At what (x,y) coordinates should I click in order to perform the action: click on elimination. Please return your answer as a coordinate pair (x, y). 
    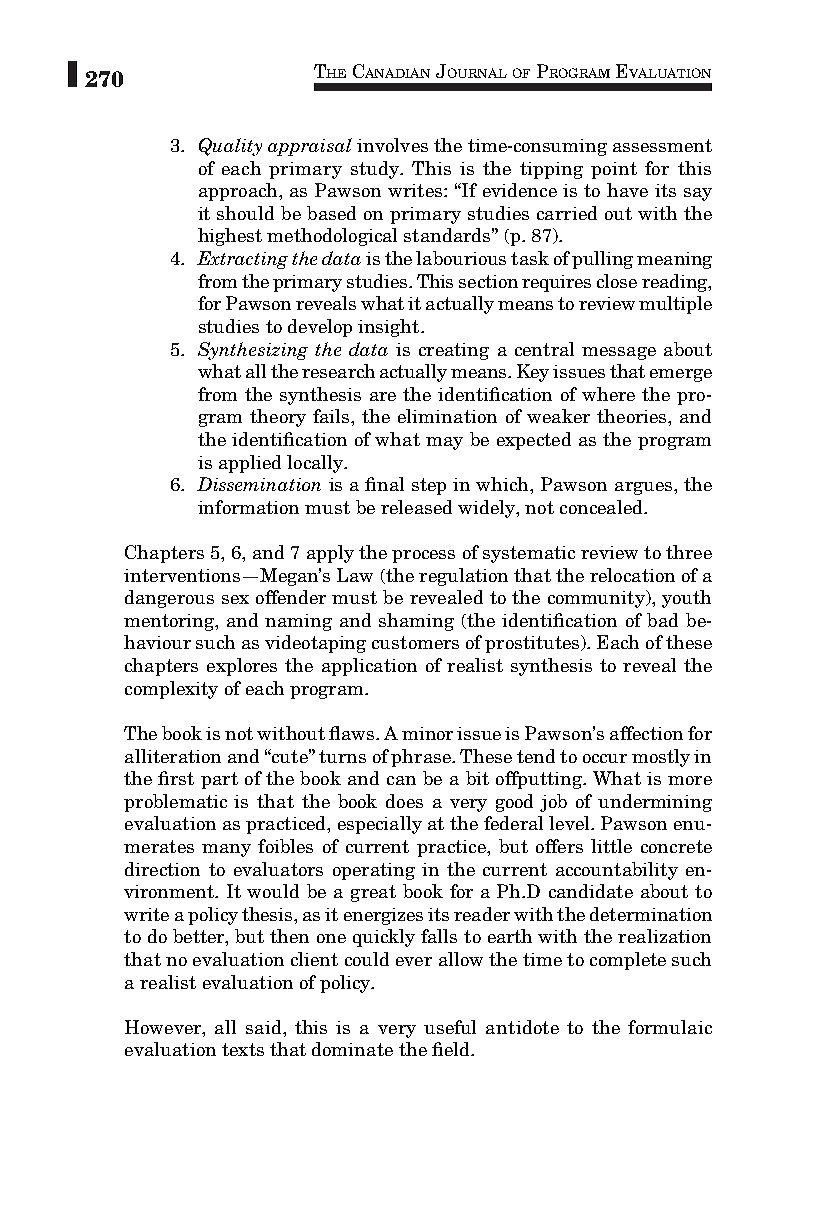
    Looking at the image, I should click on (447, 416).
